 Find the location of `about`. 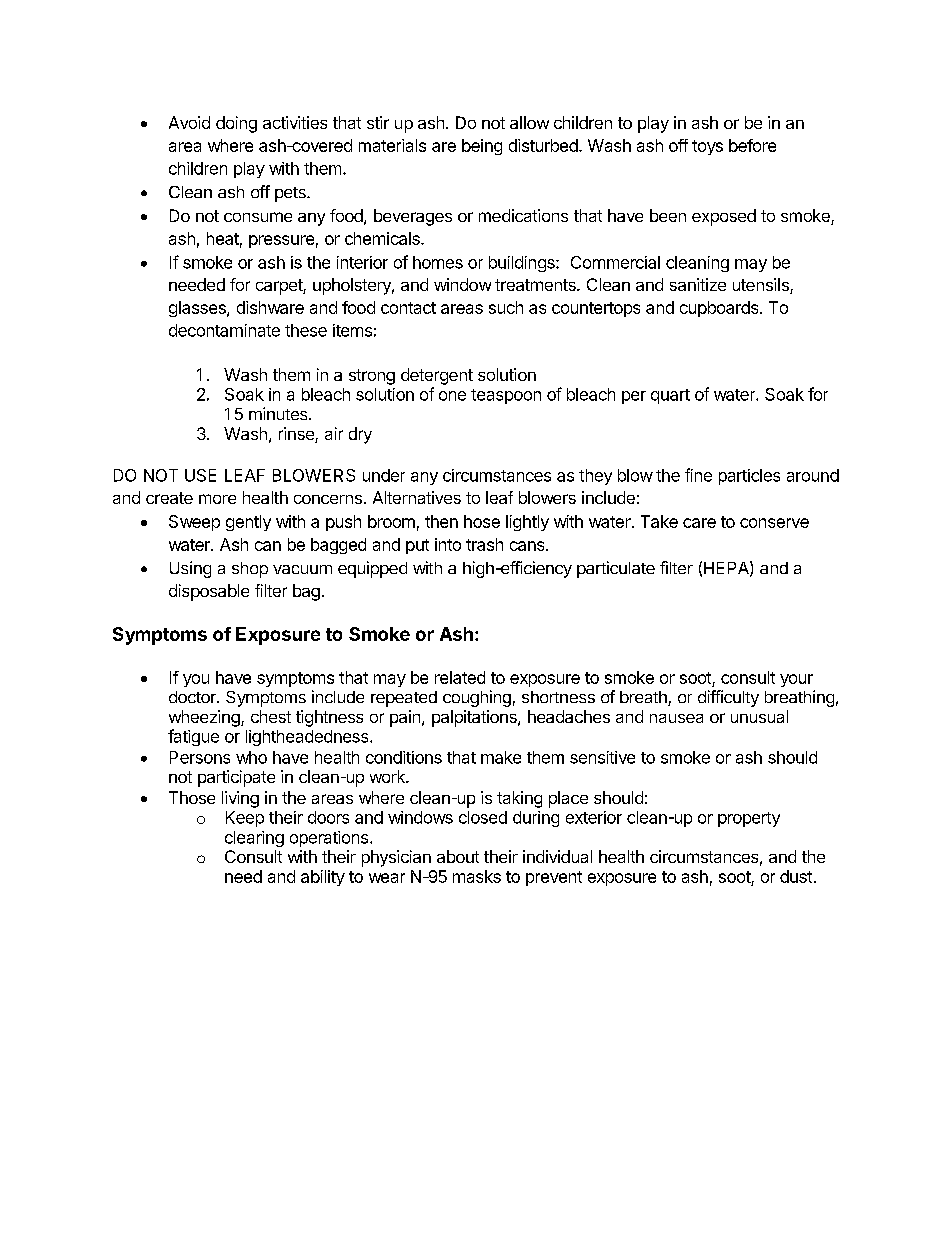

about is located at coordinates (458, 856).
